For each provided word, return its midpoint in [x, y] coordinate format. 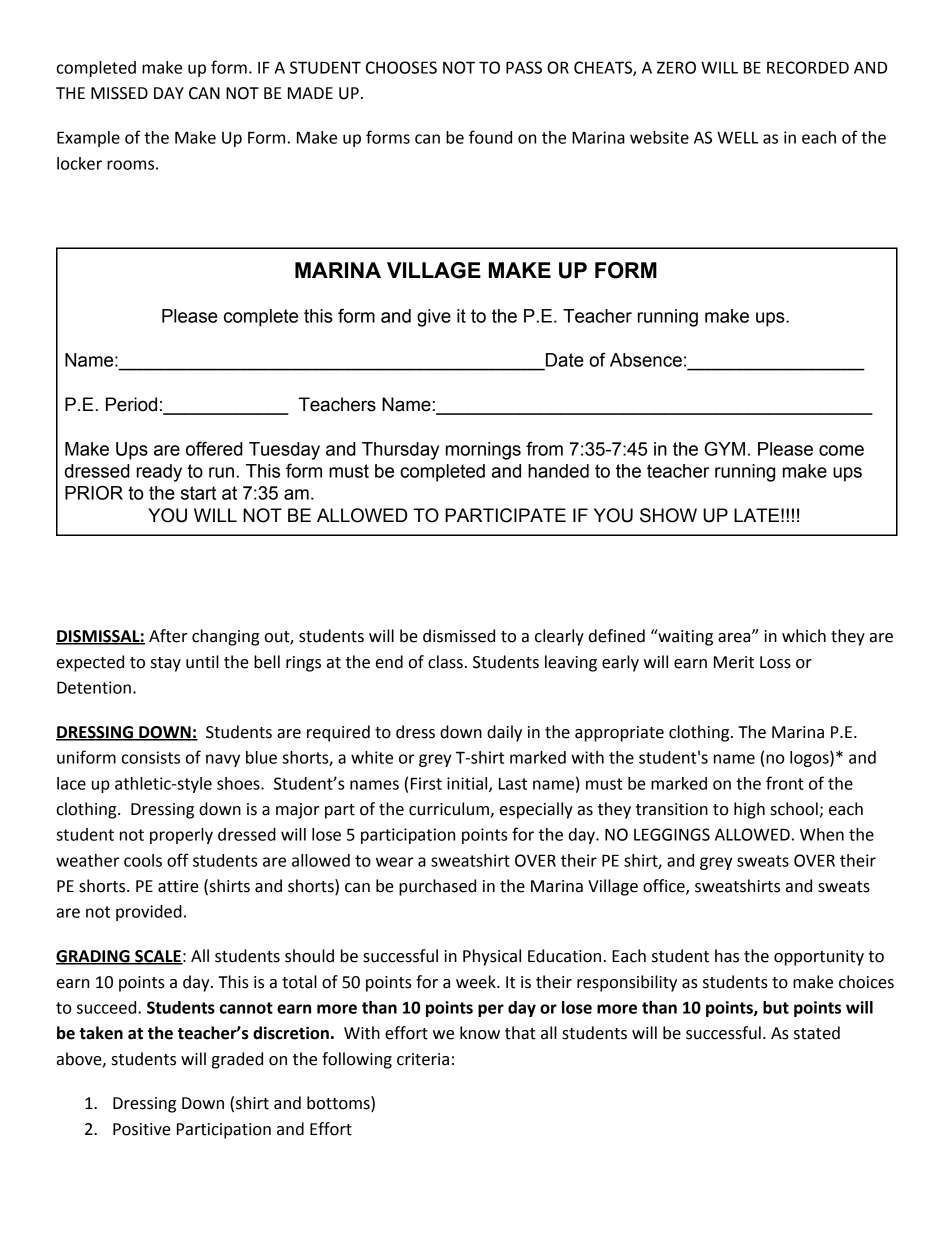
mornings [483, 451]
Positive [142, 1129]
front [785, 783]
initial [468, 784]
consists [151, 757]
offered [214, 448]
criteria [423, 1059]
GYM [725, 448]
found [490, 137]
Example [88, 139]
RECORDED [808, 67]
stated [817, 1033]
